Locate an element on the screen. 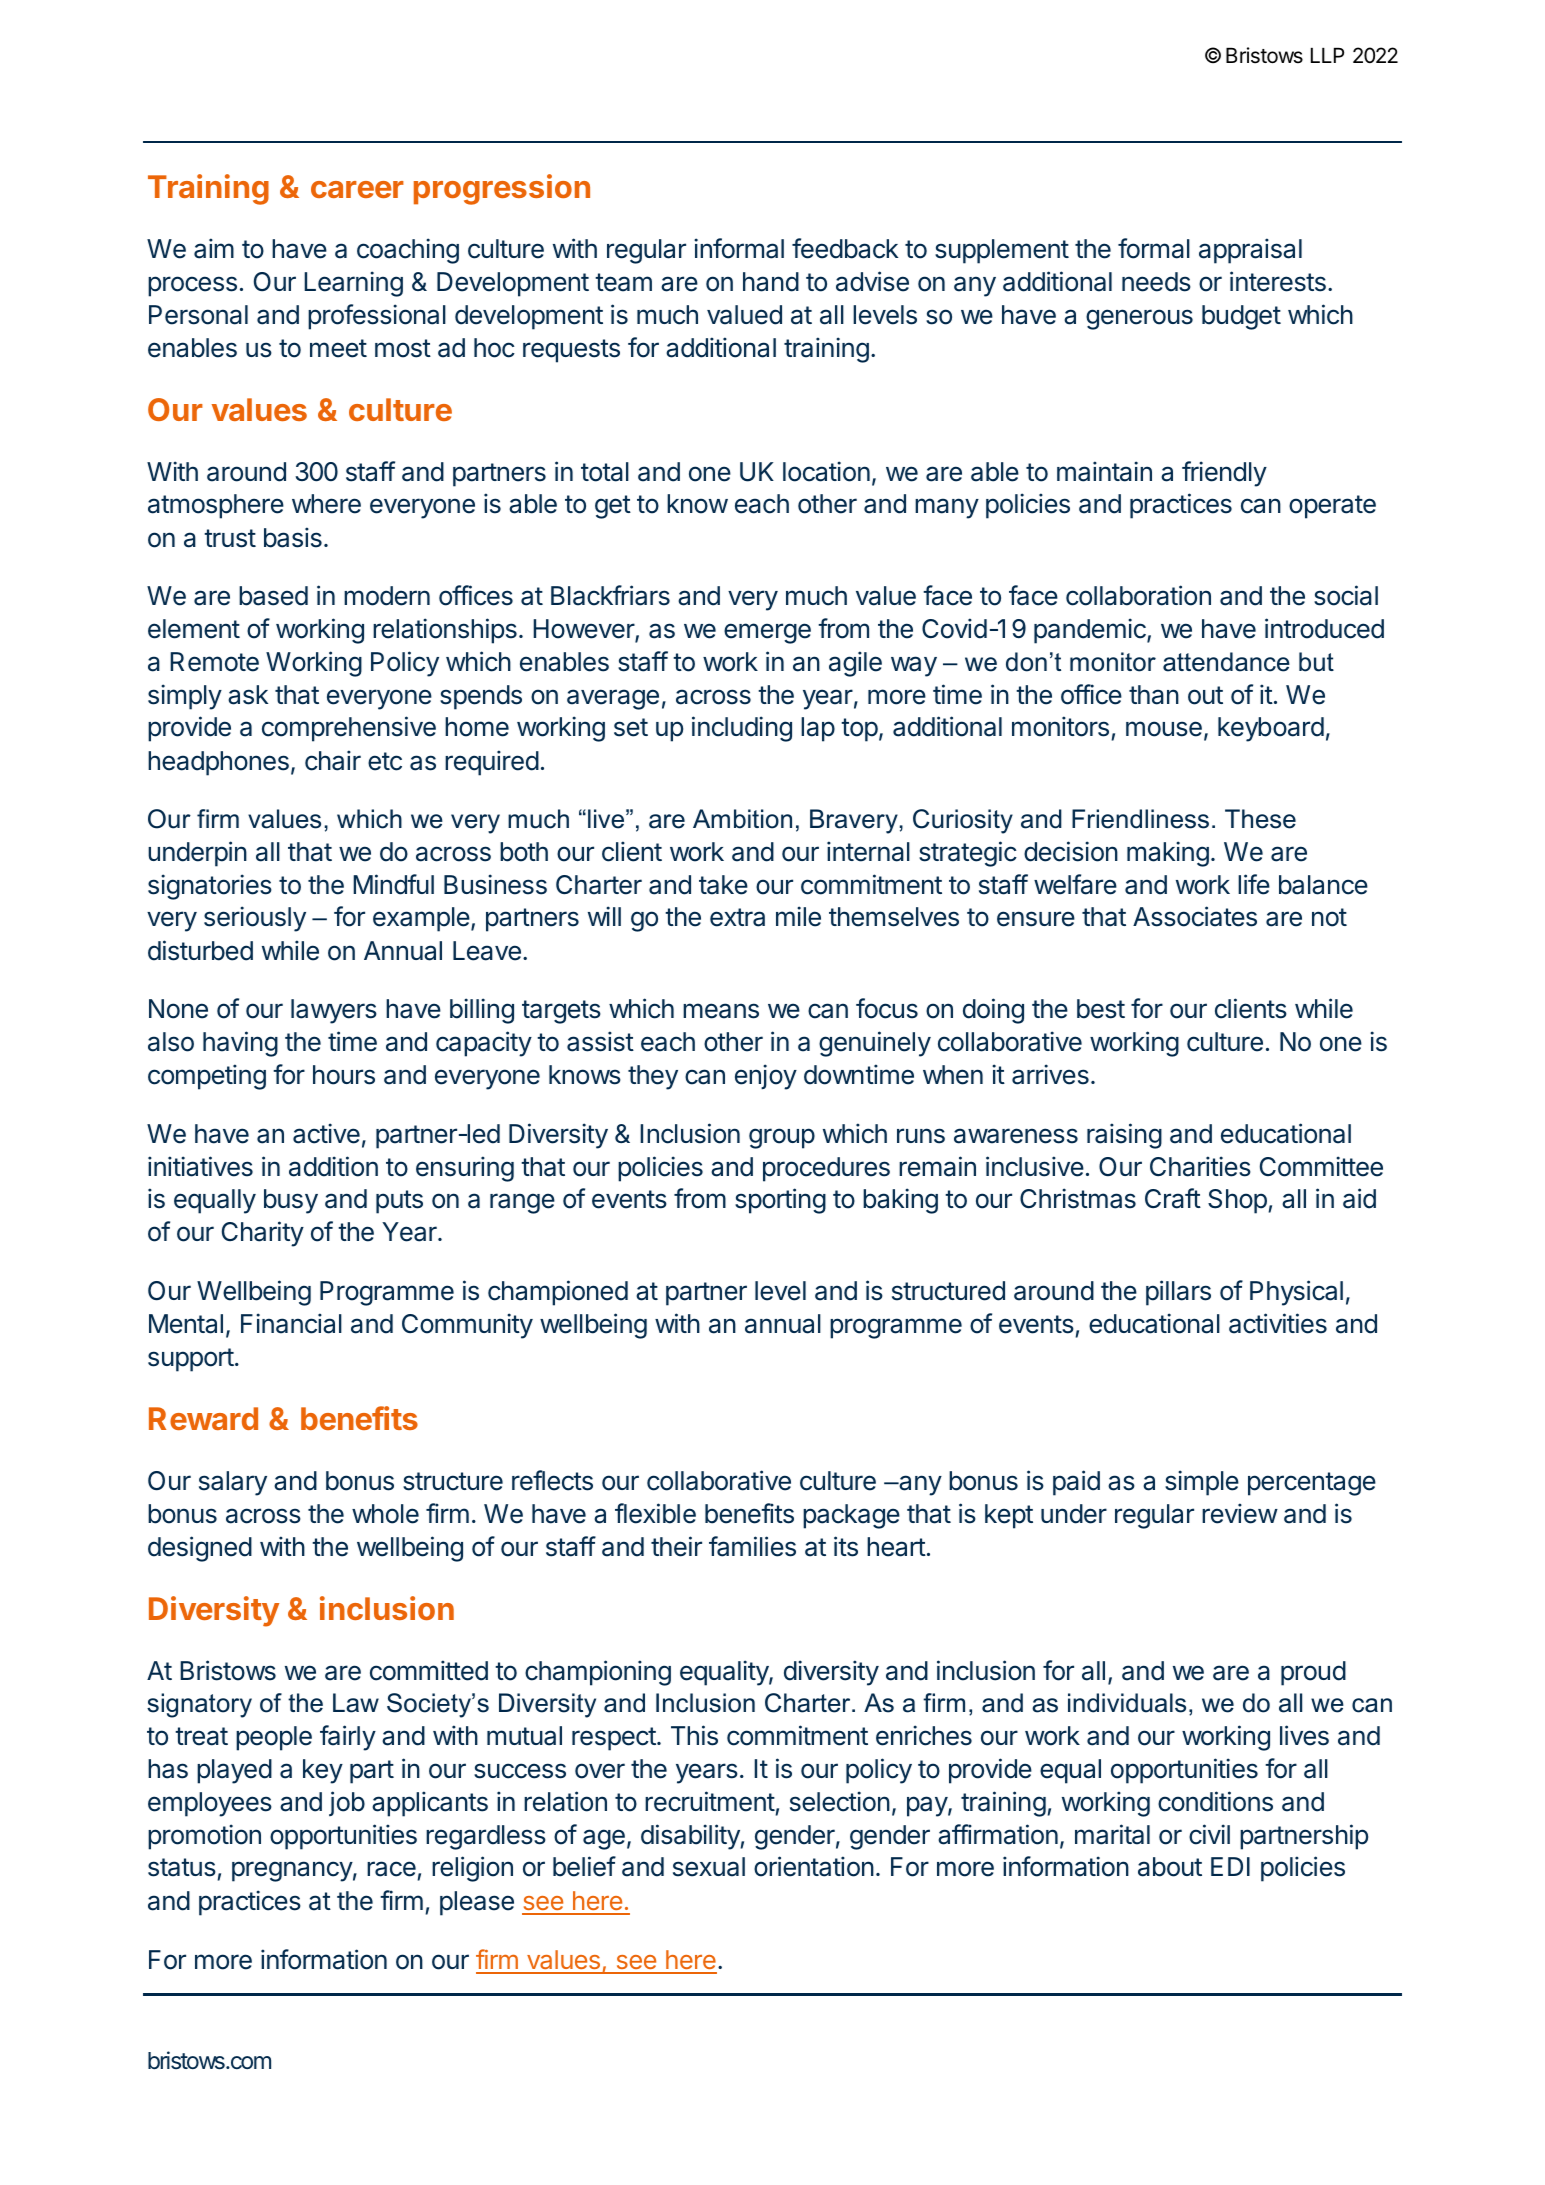  pillars is located at coordinates (1178, 1293).
